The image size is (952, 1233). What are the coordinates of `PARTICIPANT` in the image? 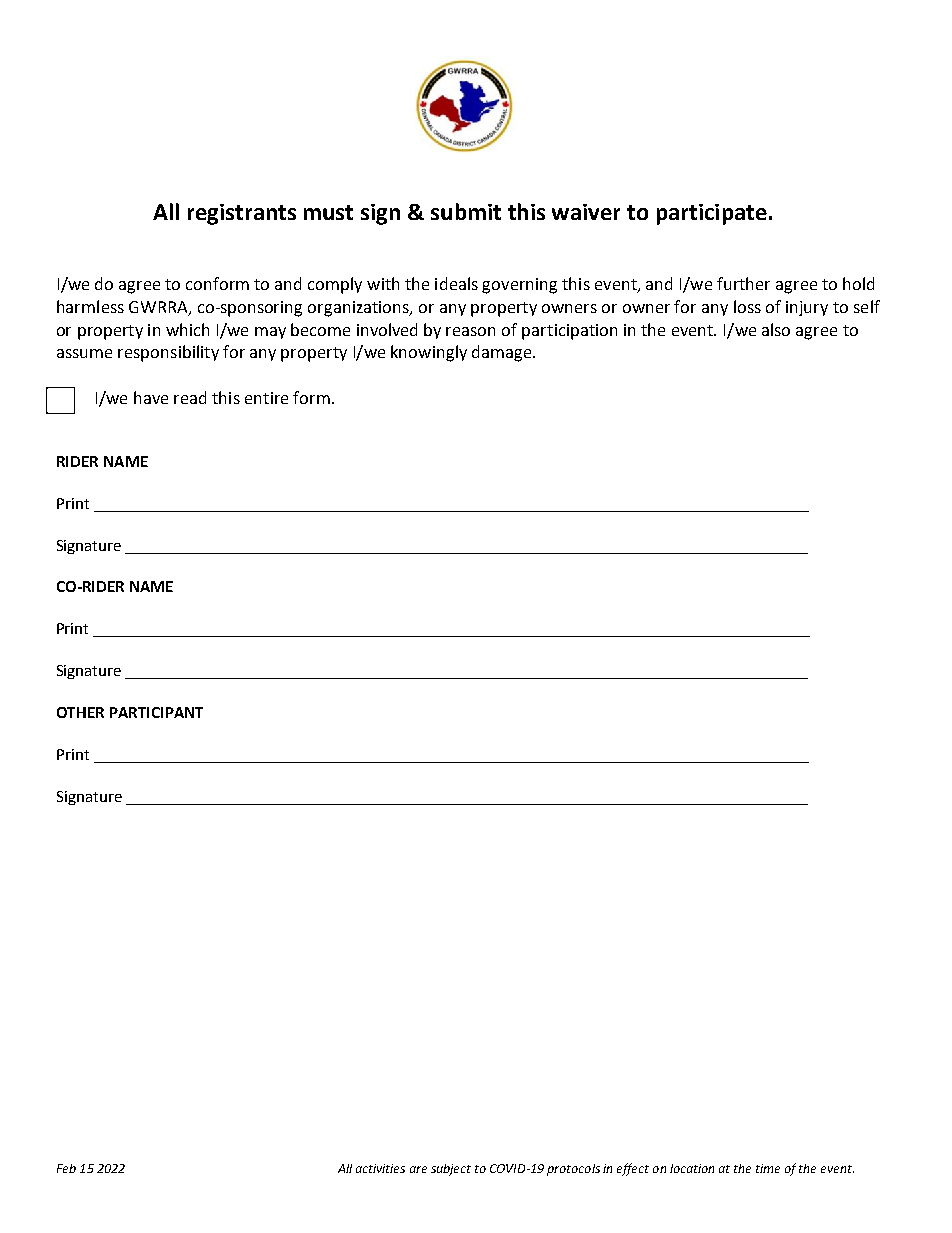 It's located at (156, 712).
